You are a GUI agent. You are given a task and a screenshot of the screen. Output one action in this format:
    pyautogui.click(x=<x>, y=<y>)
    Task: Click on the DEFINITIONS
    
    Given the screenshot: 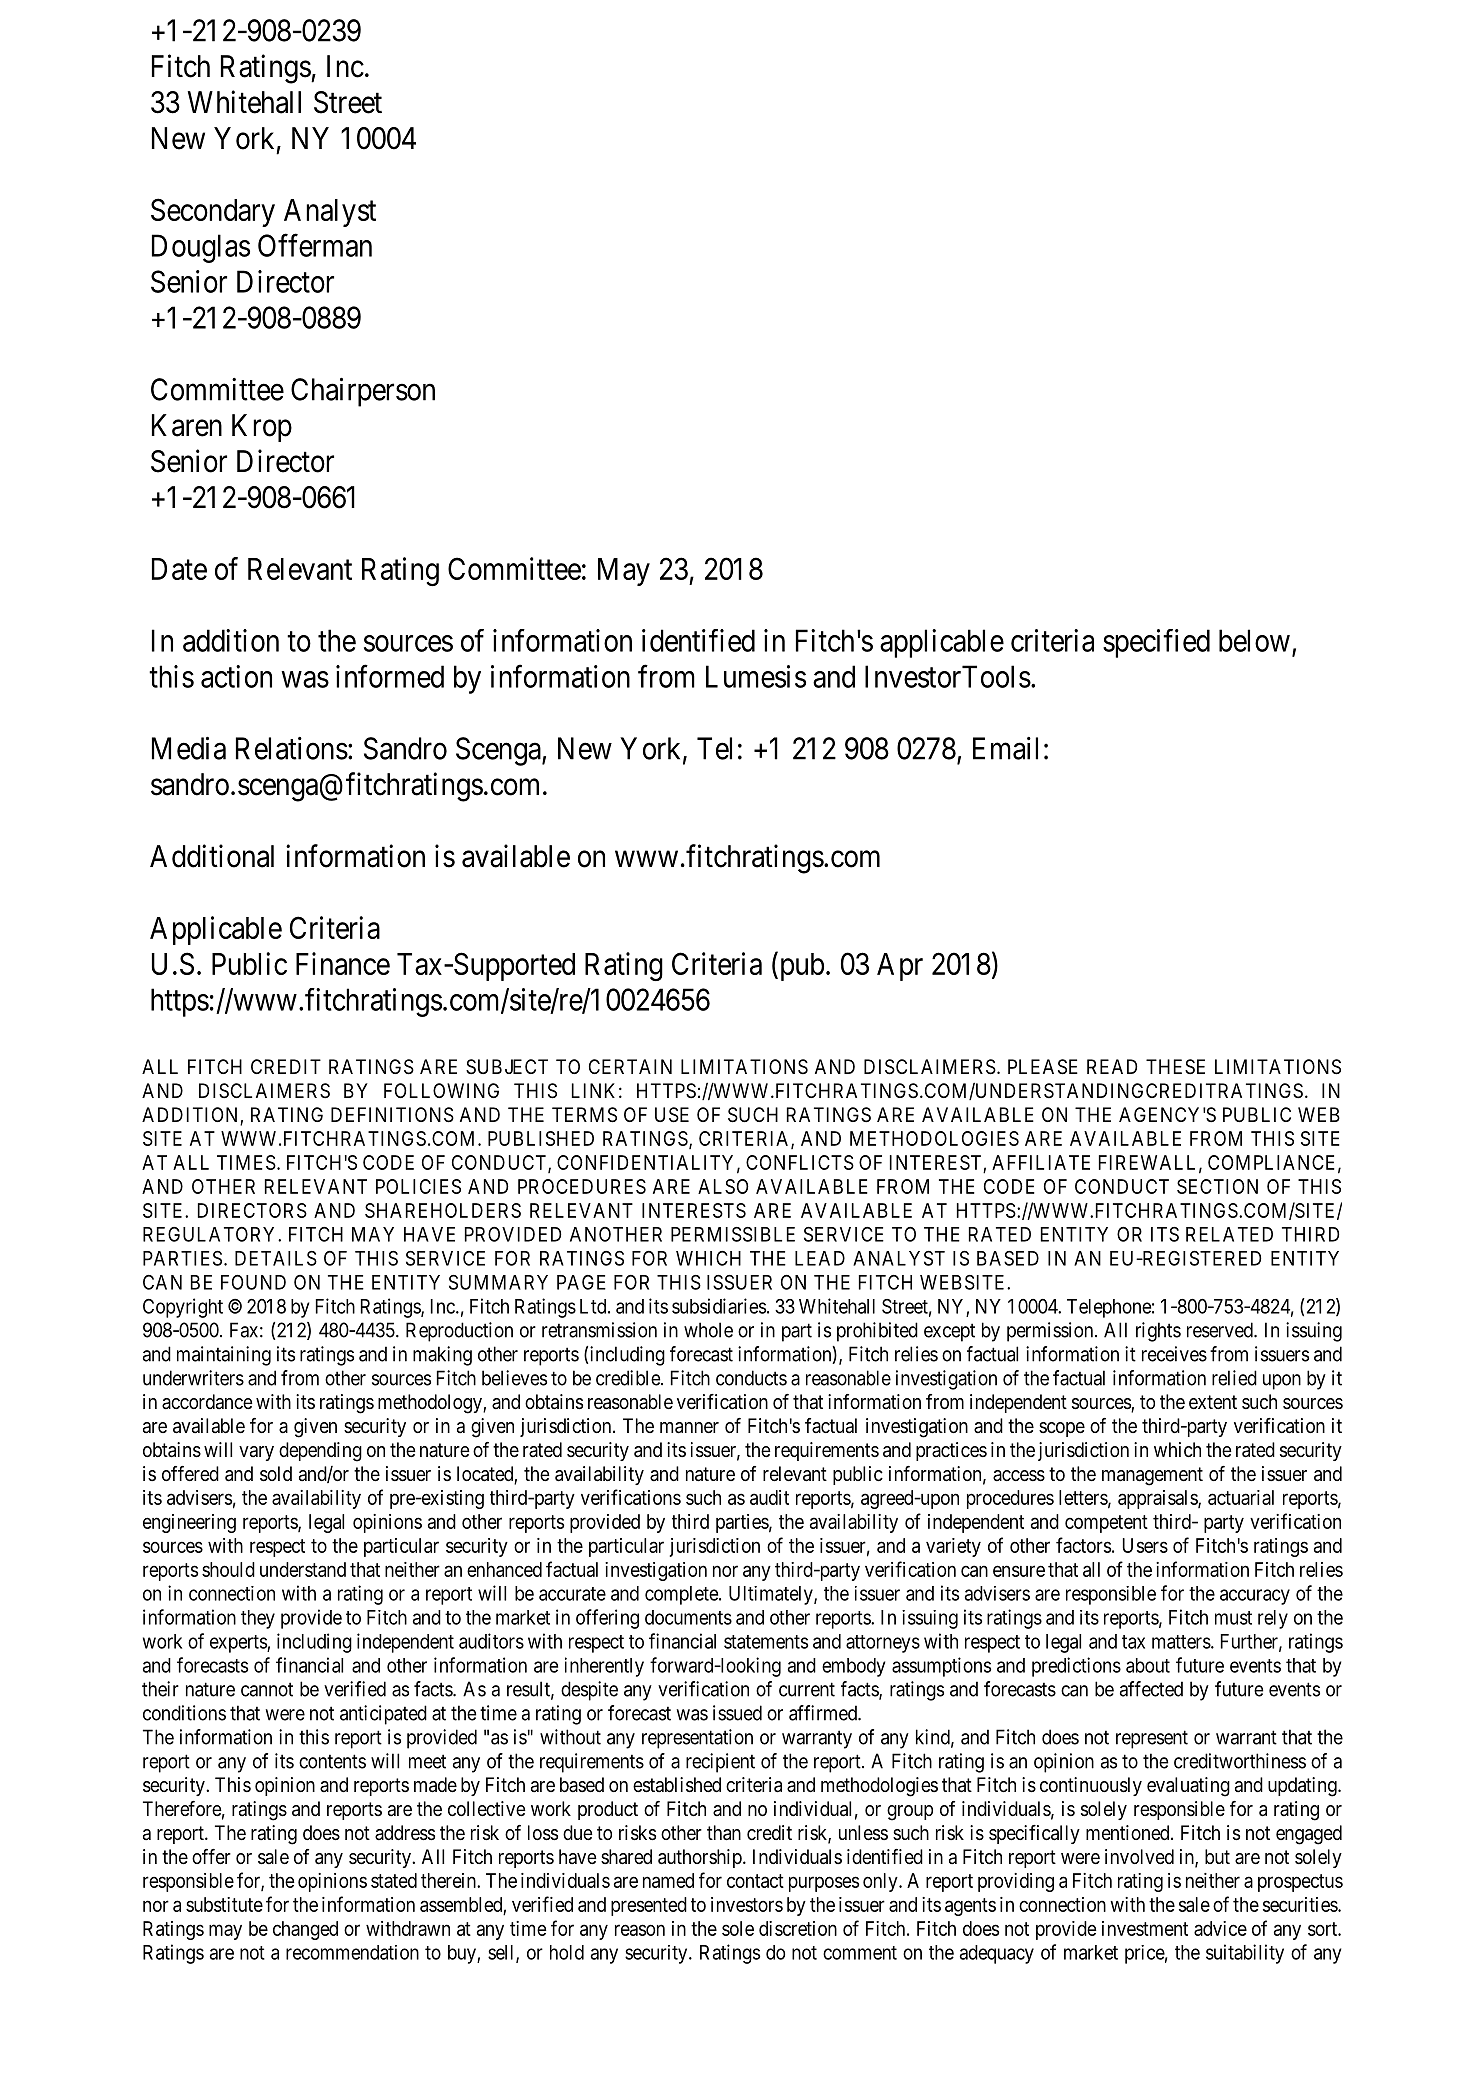 What is the action you would take?
    pyautogui.click(x=392, y=1115)
